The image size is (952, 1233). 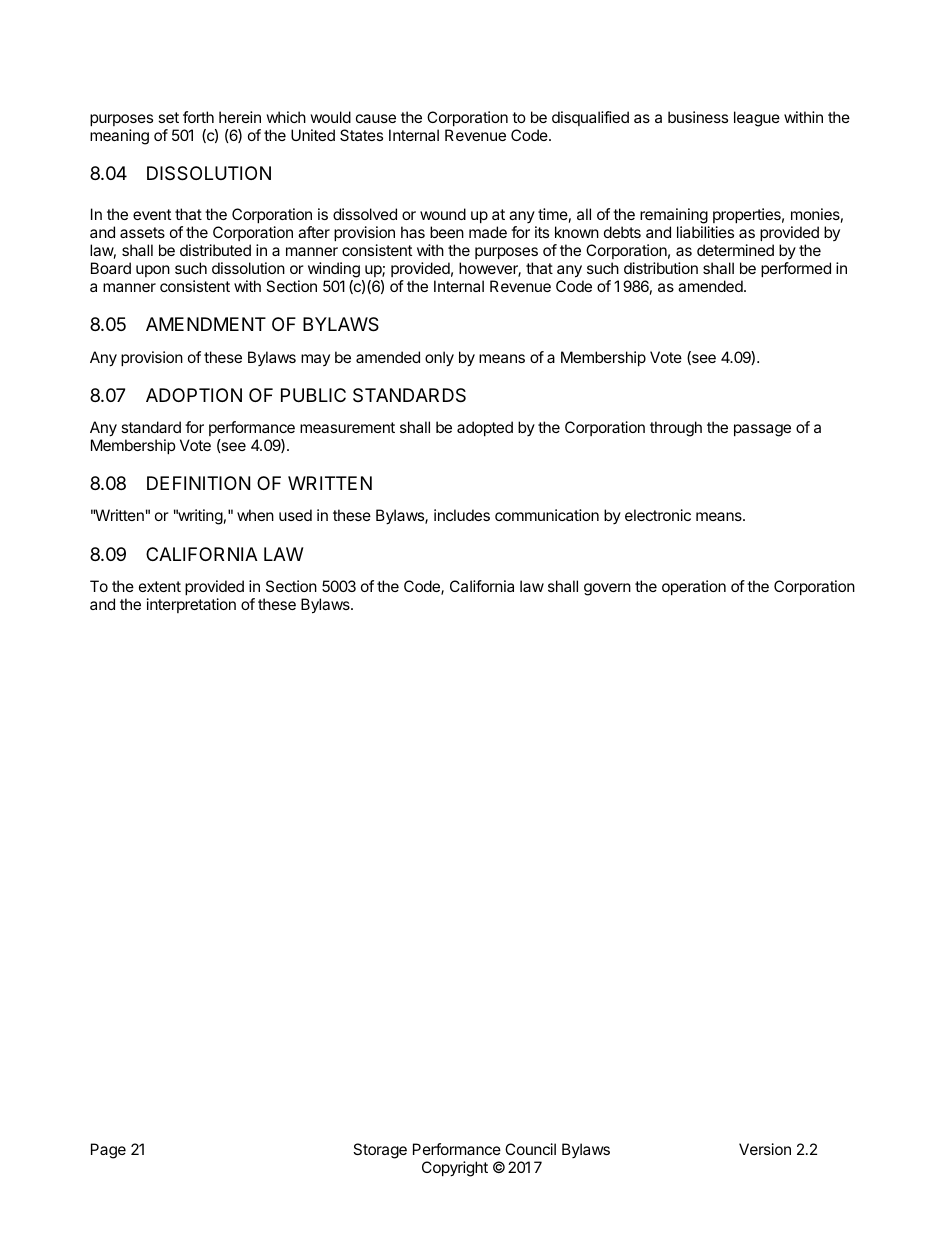 What do you see at coordinates (376, 118) in the document?
I see `cause` at bounding box center [376, 118].
